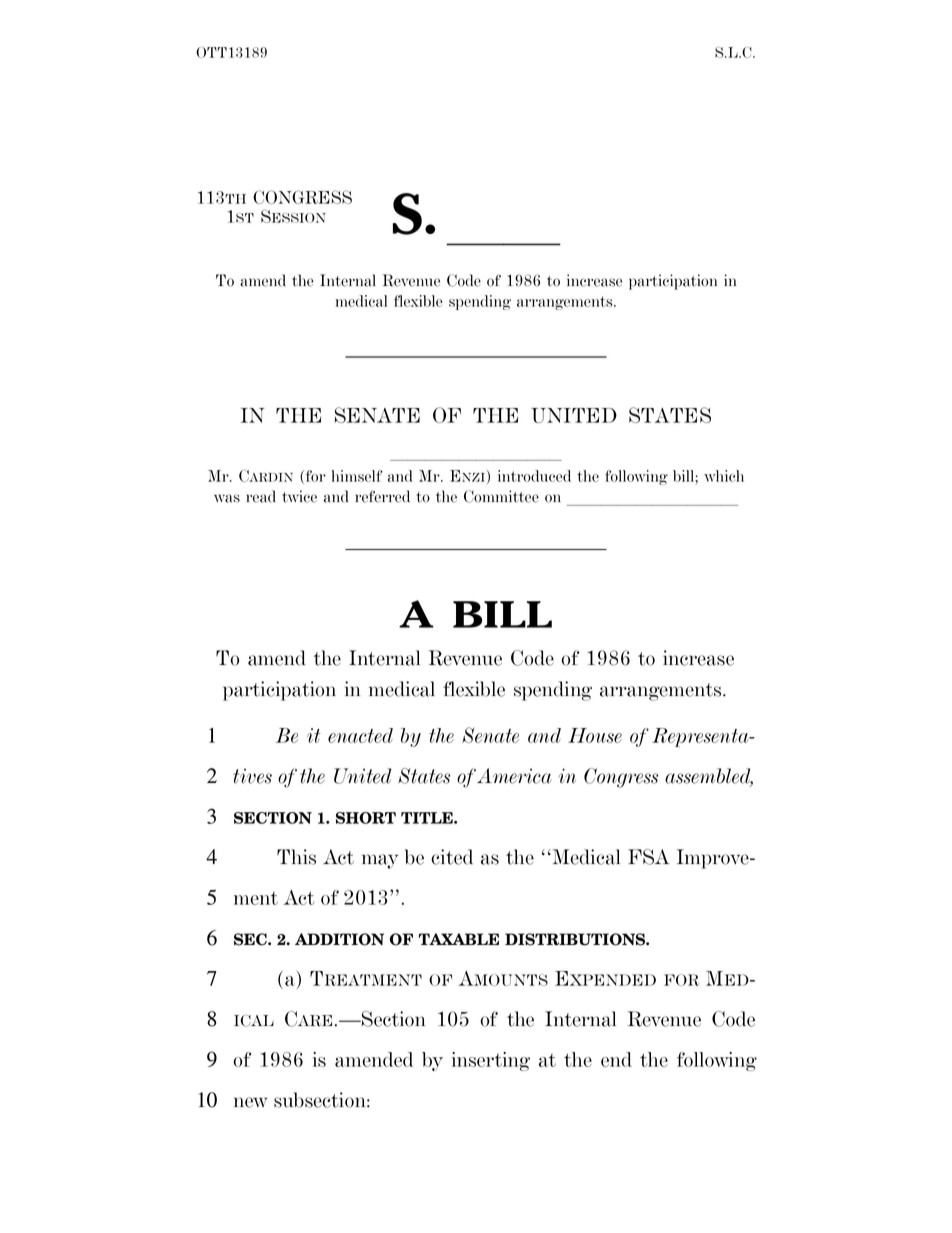 The image size is (952, 1233). I want to click on House, so click(595, 735).
